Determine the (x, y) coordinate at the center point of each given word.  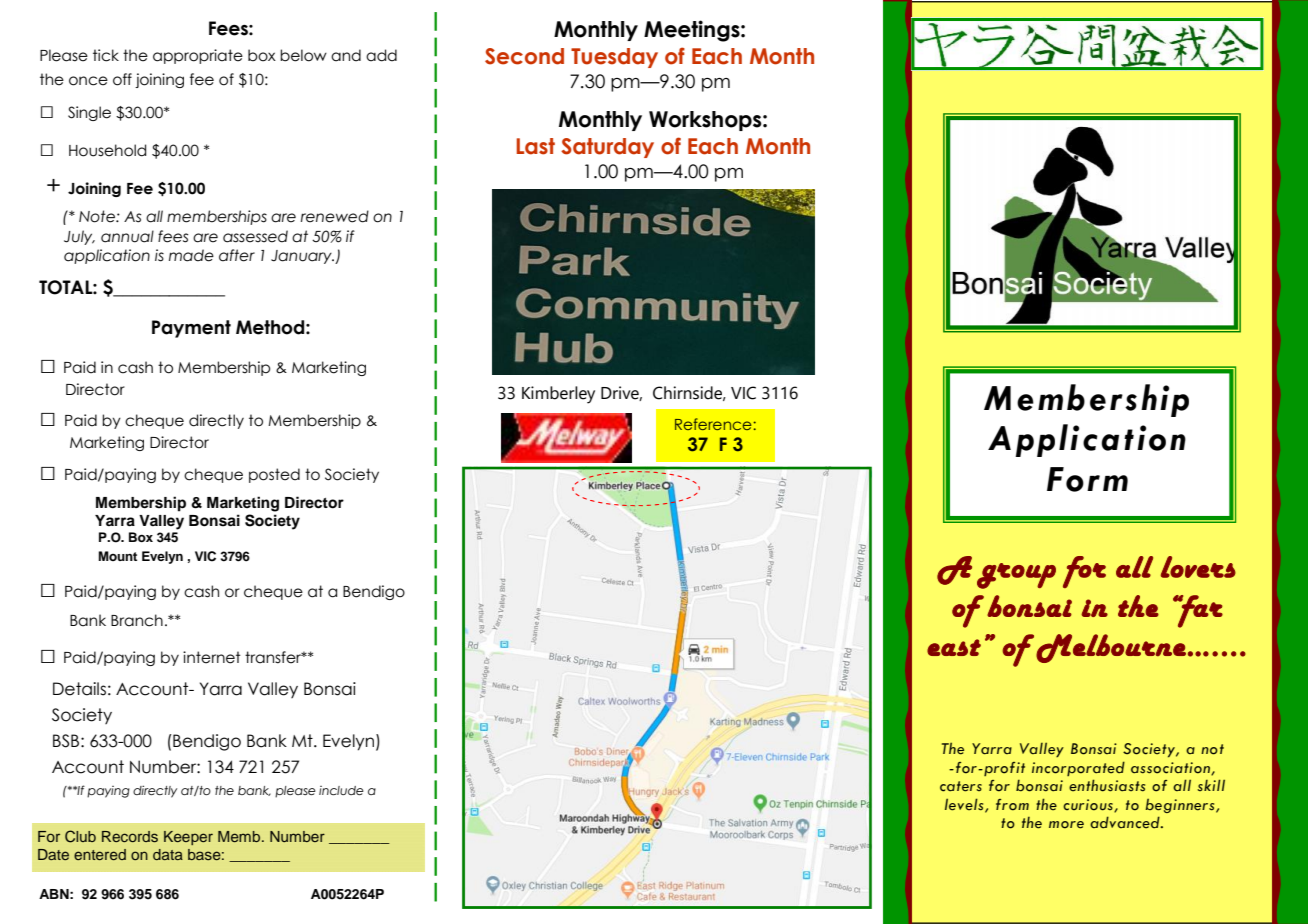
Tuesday (614, 58)
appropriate (198, 56)
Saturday (607, 148)
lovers (1198, 567)
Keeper (188, 838)
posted (274, 475)
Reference (714, 424)
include (341, 790)
